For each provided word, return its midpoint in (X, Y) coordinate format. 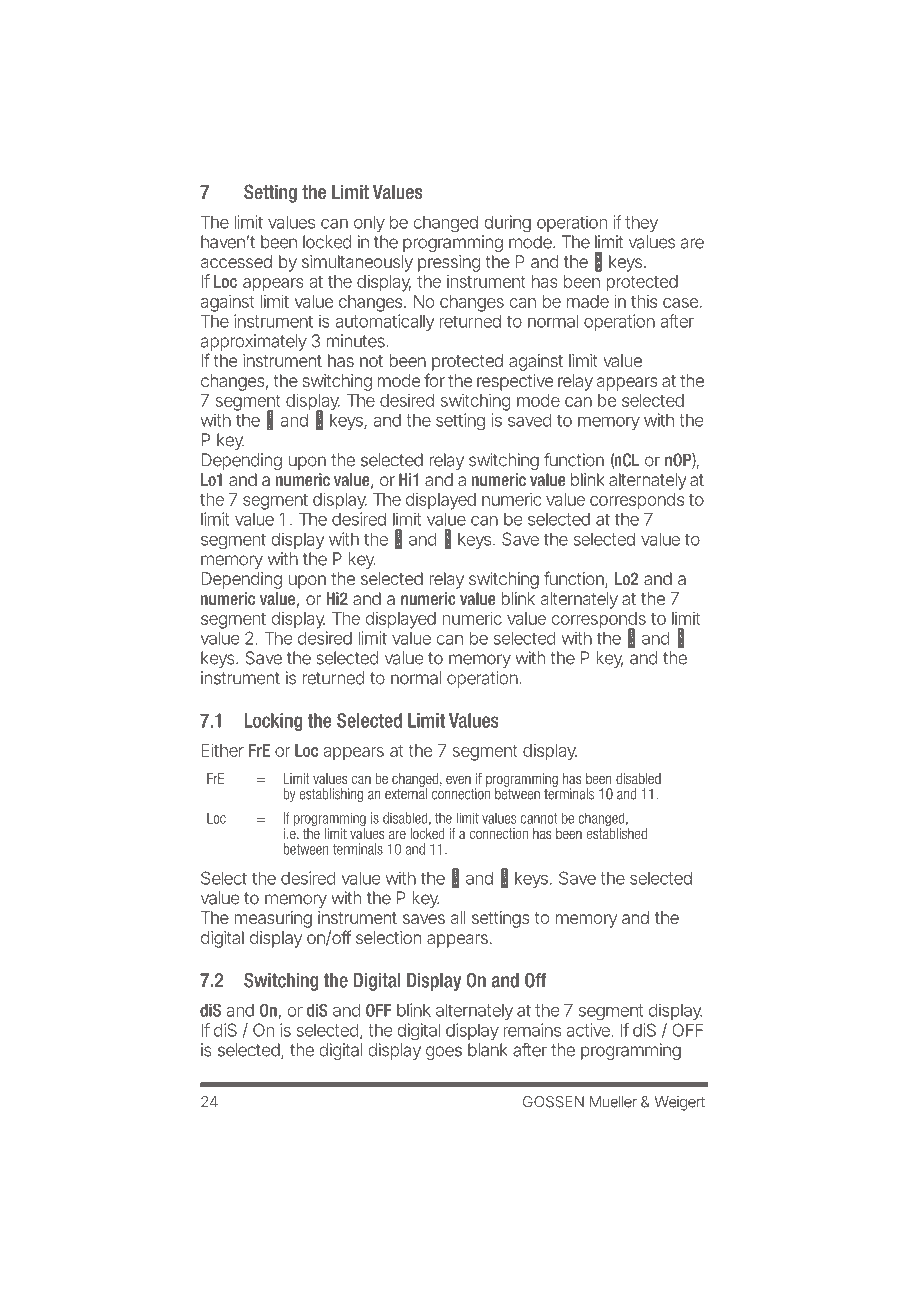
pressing (449, 263)
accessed (236, 261)
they (641, 223)
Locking (273, 722)
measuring (273, 919)
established (617, 832)
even (458, 779)
